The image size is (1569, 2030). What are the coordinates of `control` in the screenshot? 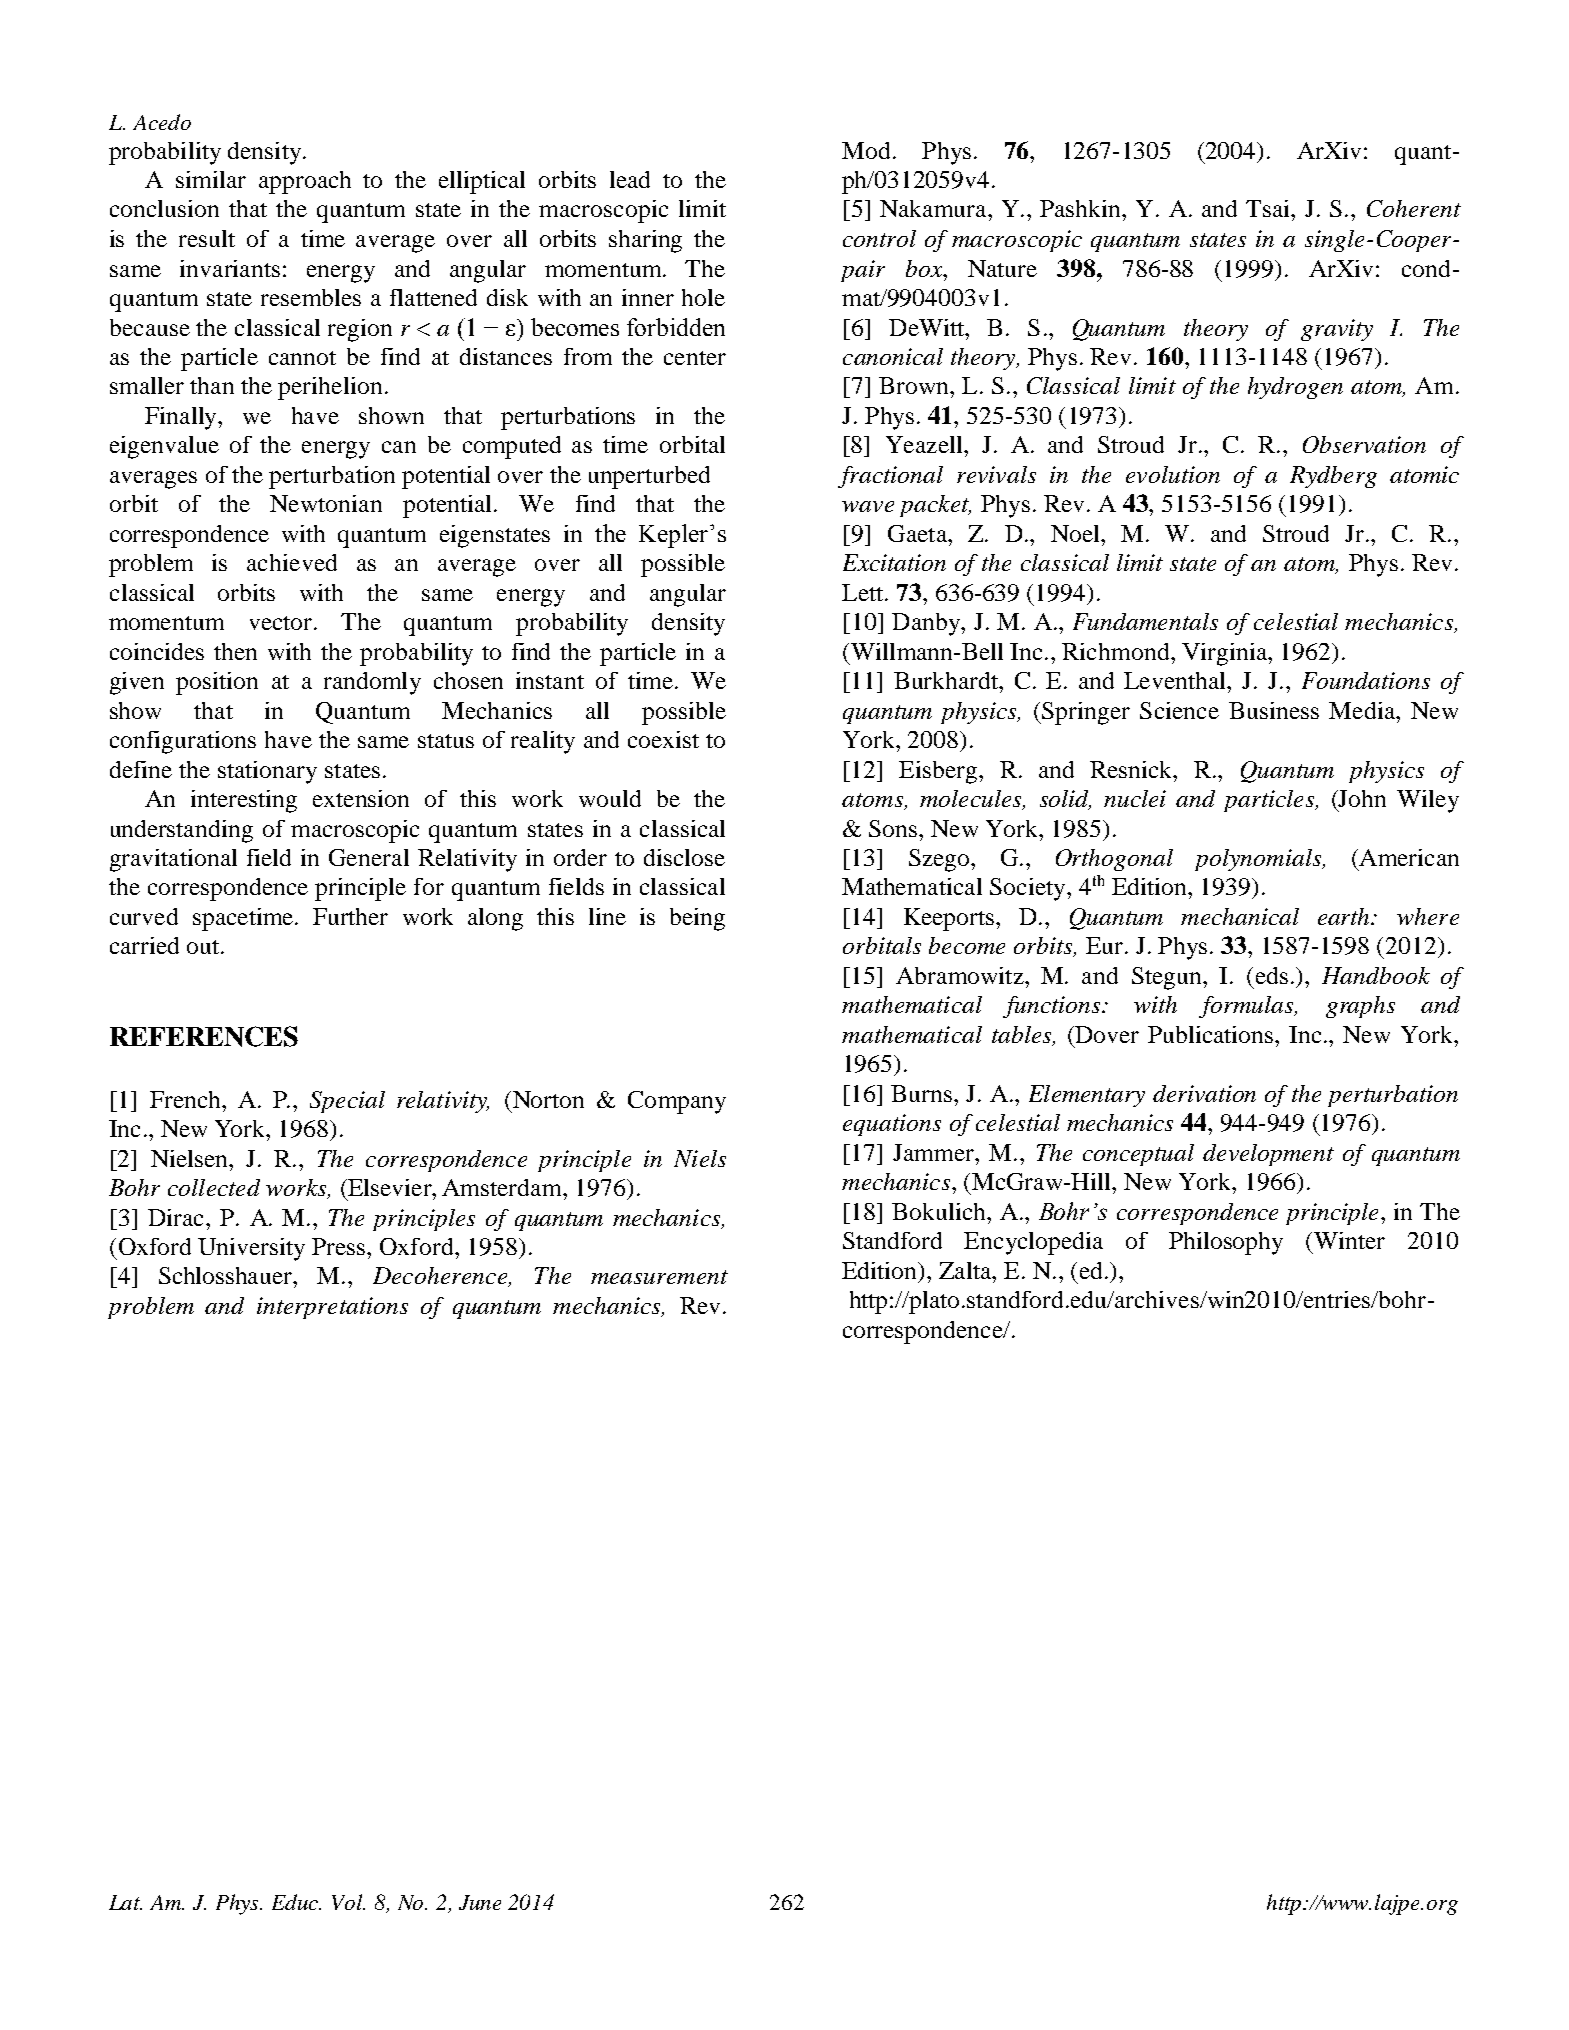 It's located at (879, 238).
